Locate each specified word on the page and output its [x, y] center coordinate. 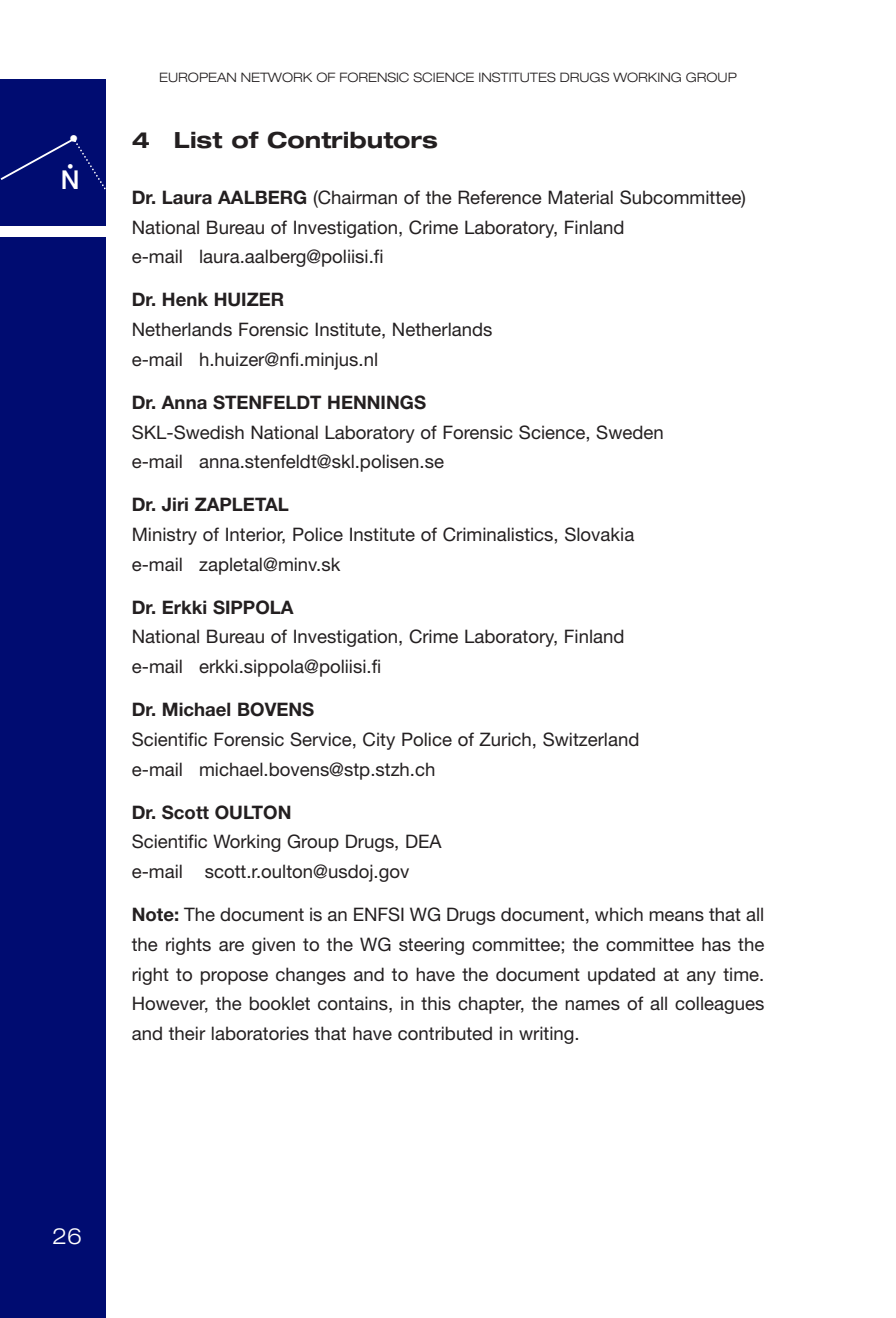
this [436, 1003]
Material [580, 197]
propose [234, 978]
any [701, 978]
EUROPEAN [198, 77]
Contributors [352, 140]
